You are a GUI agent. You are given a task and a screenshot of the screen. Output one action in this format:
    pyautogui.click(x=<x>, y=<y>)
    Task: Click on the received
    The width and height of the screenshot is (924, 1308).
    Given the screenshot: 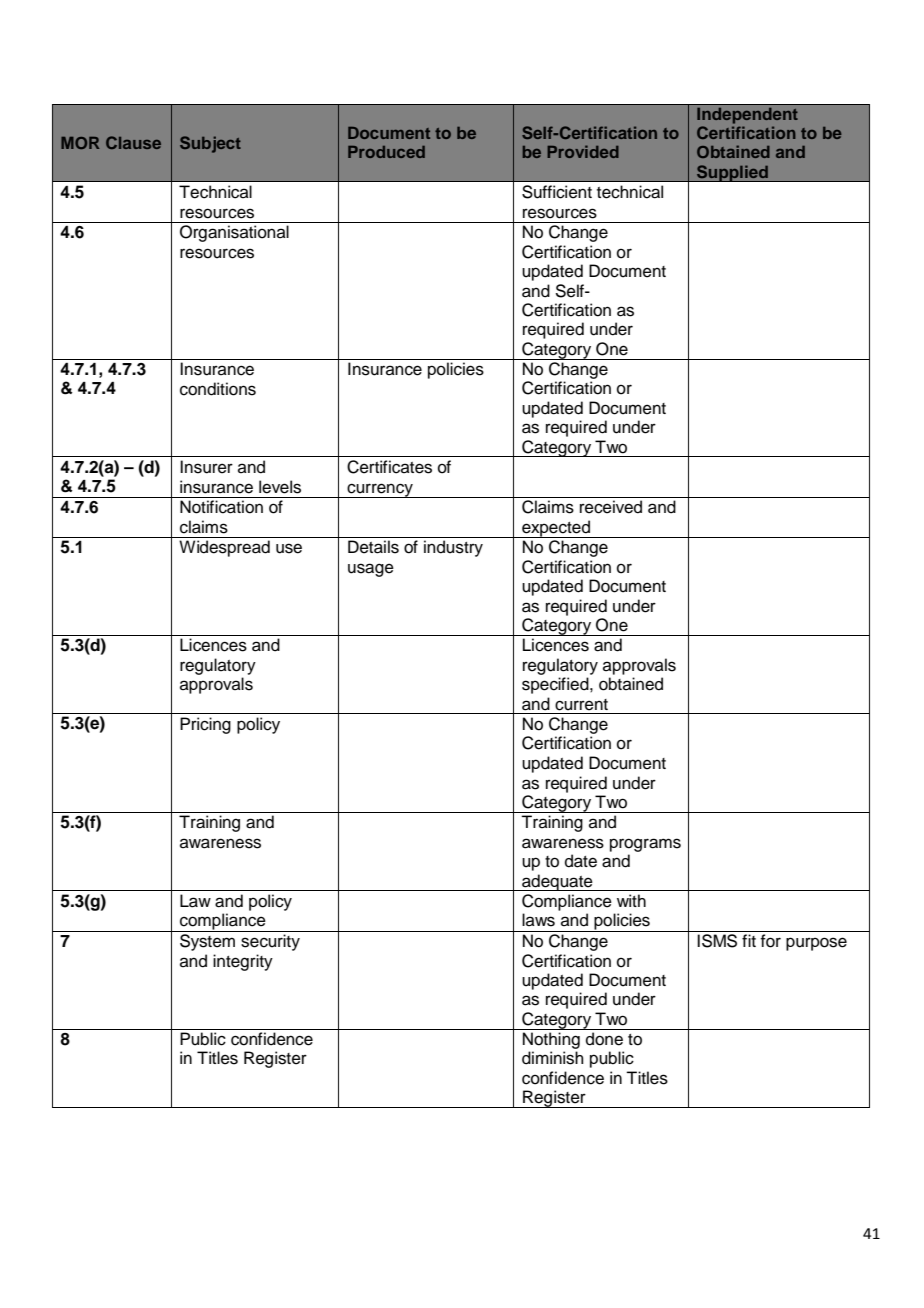 What is the action you would take?
    pyautogui.click(x=611, y=507)
